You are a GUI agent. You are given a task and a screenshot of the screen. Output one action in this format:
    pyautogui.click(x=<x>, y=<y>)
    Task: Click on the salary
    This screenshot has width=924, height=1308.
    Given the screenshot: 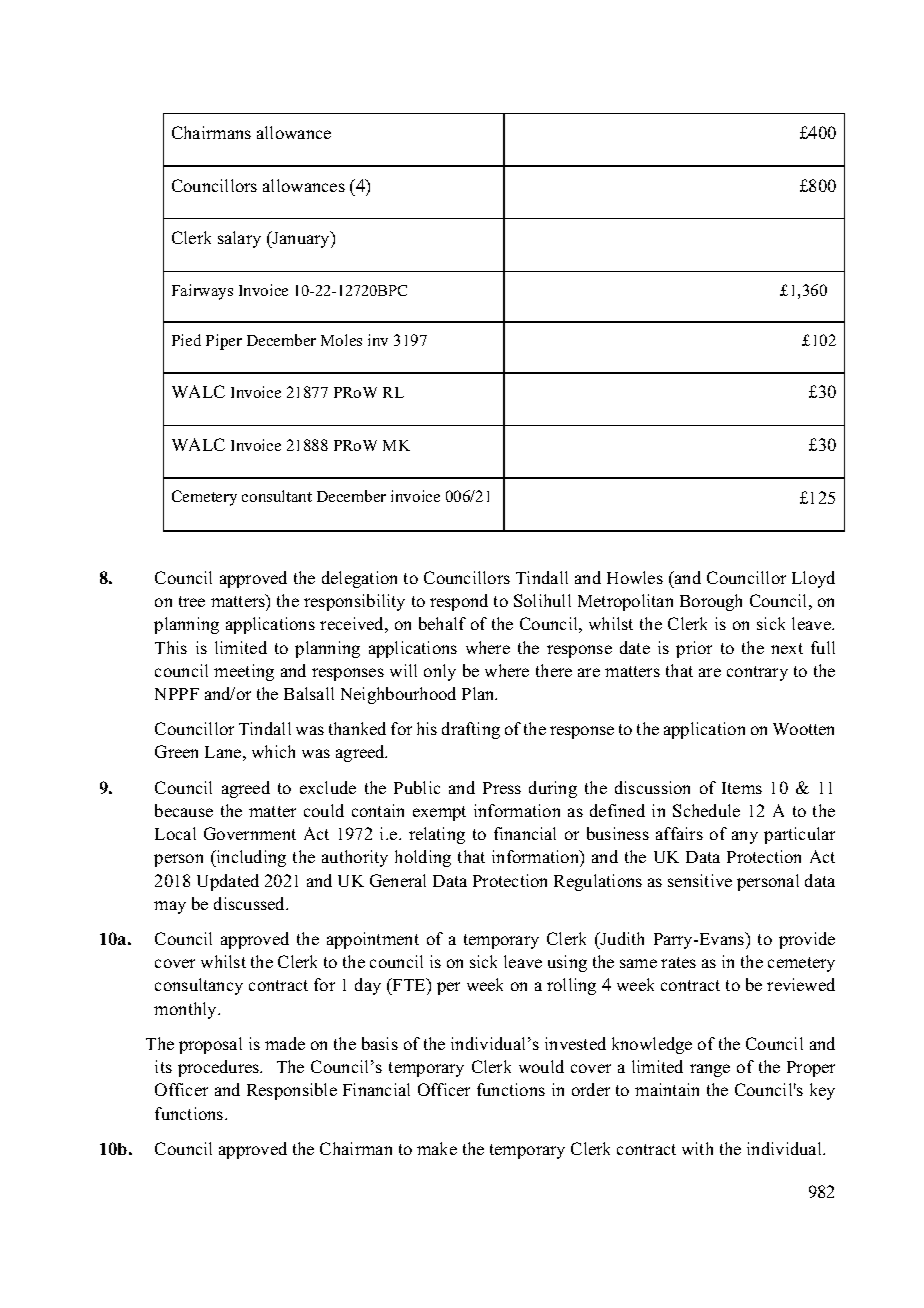 What is the action you would take?
    pyautogui.click(x=239, y=239)
